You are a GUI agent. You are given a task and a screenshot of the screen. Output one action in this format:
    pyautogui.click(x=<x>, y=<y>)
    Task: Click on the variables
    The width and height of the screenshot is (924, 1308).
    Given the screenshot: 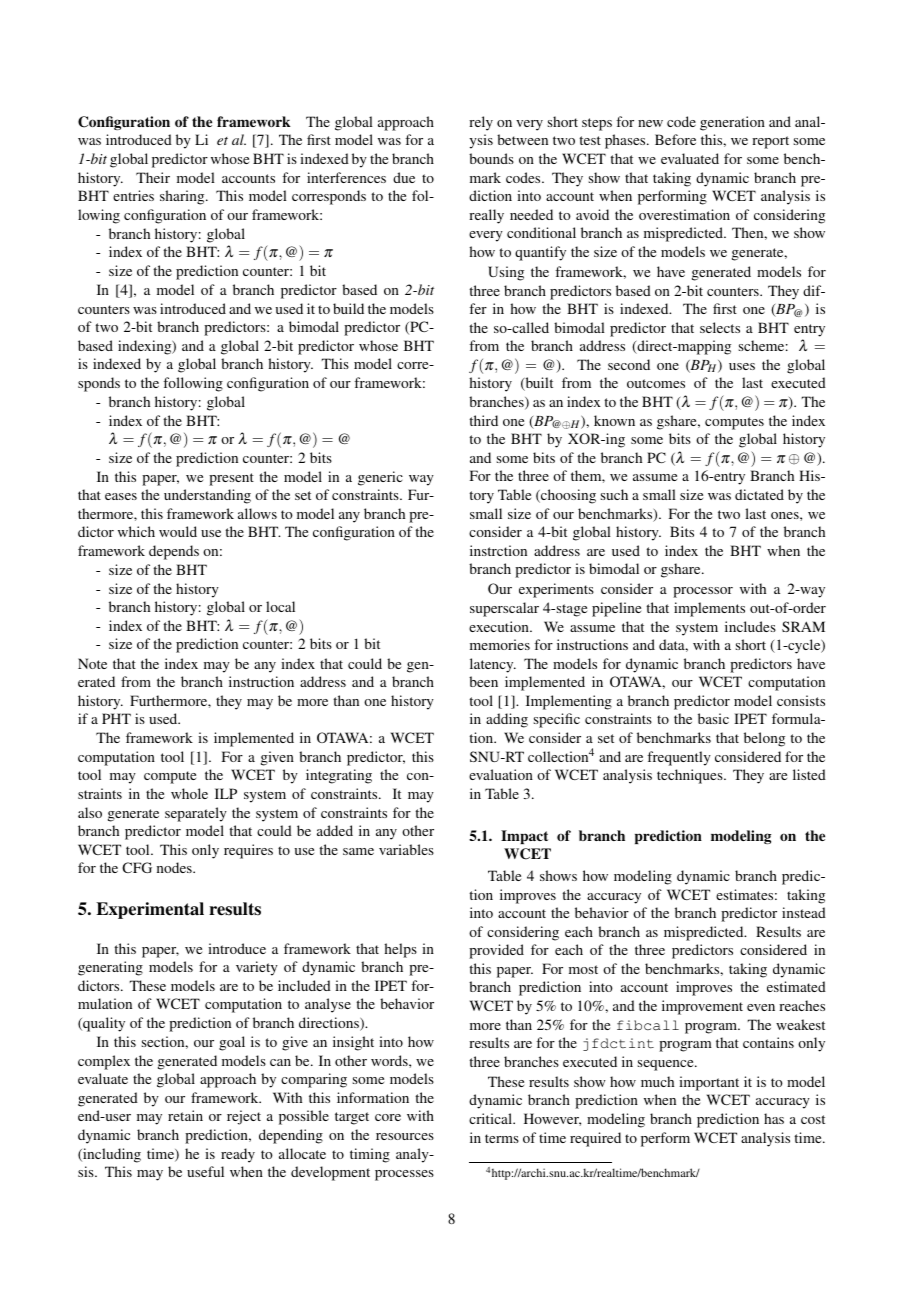 What is the action you would take?
    pyautogui.click(x=406, y=849)
